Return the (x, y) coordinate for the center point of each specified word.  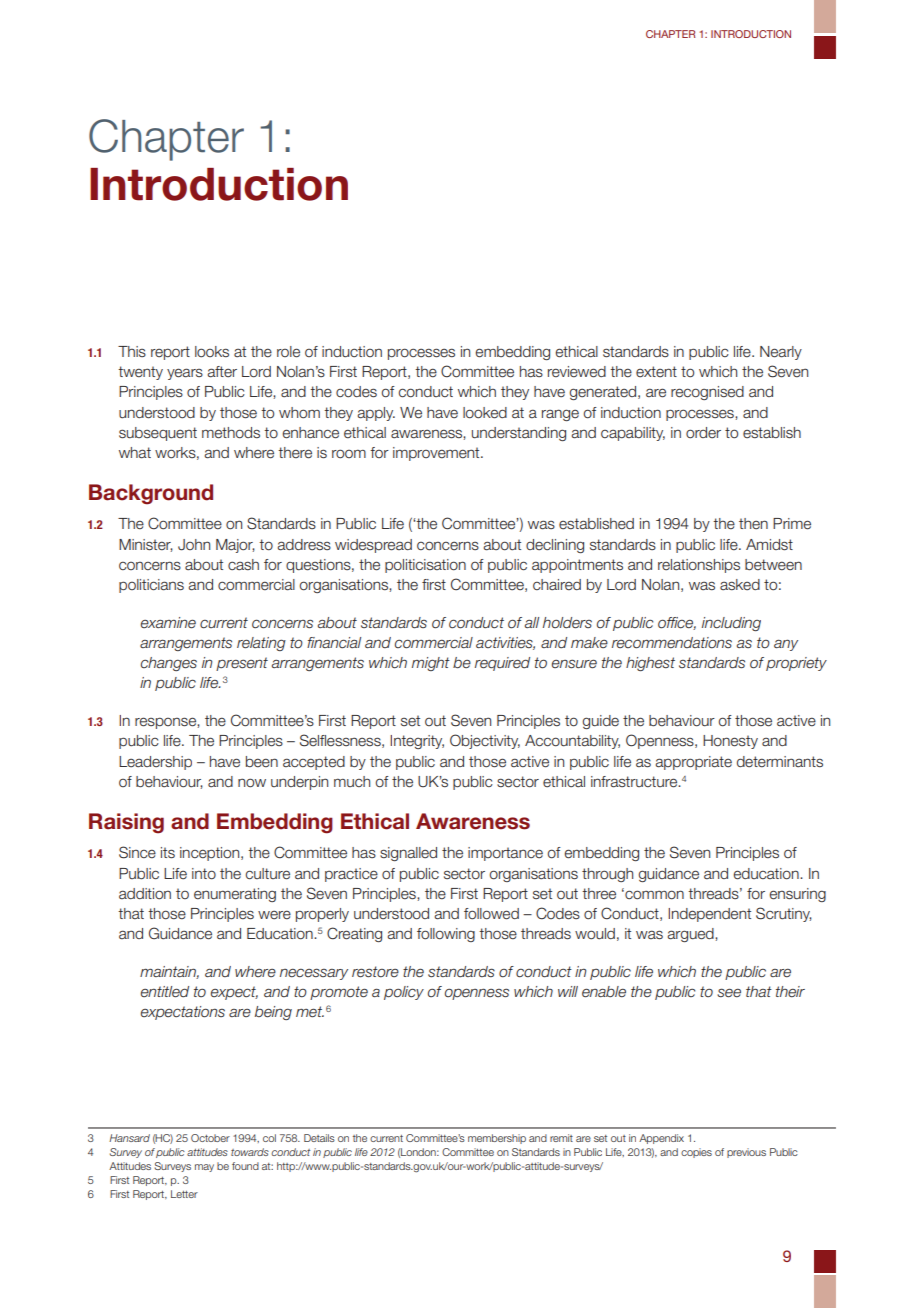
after (222, 372)
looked (485, 413)
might (431, 664)
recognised (707, 393)
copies (696, 1153)
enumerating (235, 895)
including (731, 624)
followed (491, 914)
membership (497, 1139)
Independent (709, 915)
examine (168, 623)
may (204, 1168)
